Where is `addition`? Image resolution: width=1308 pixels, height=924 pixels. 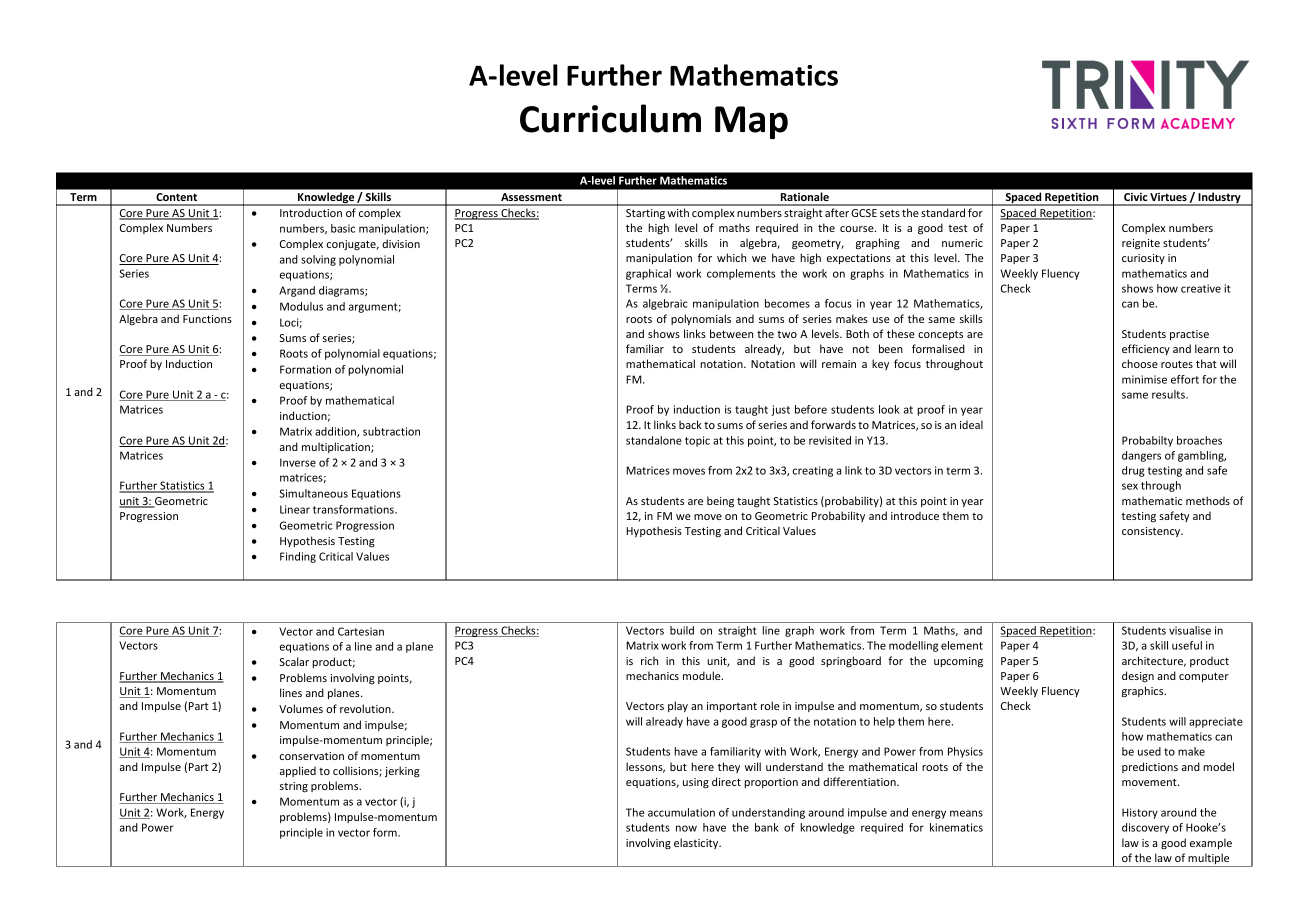 addition is located at coordinates (336, 432).
